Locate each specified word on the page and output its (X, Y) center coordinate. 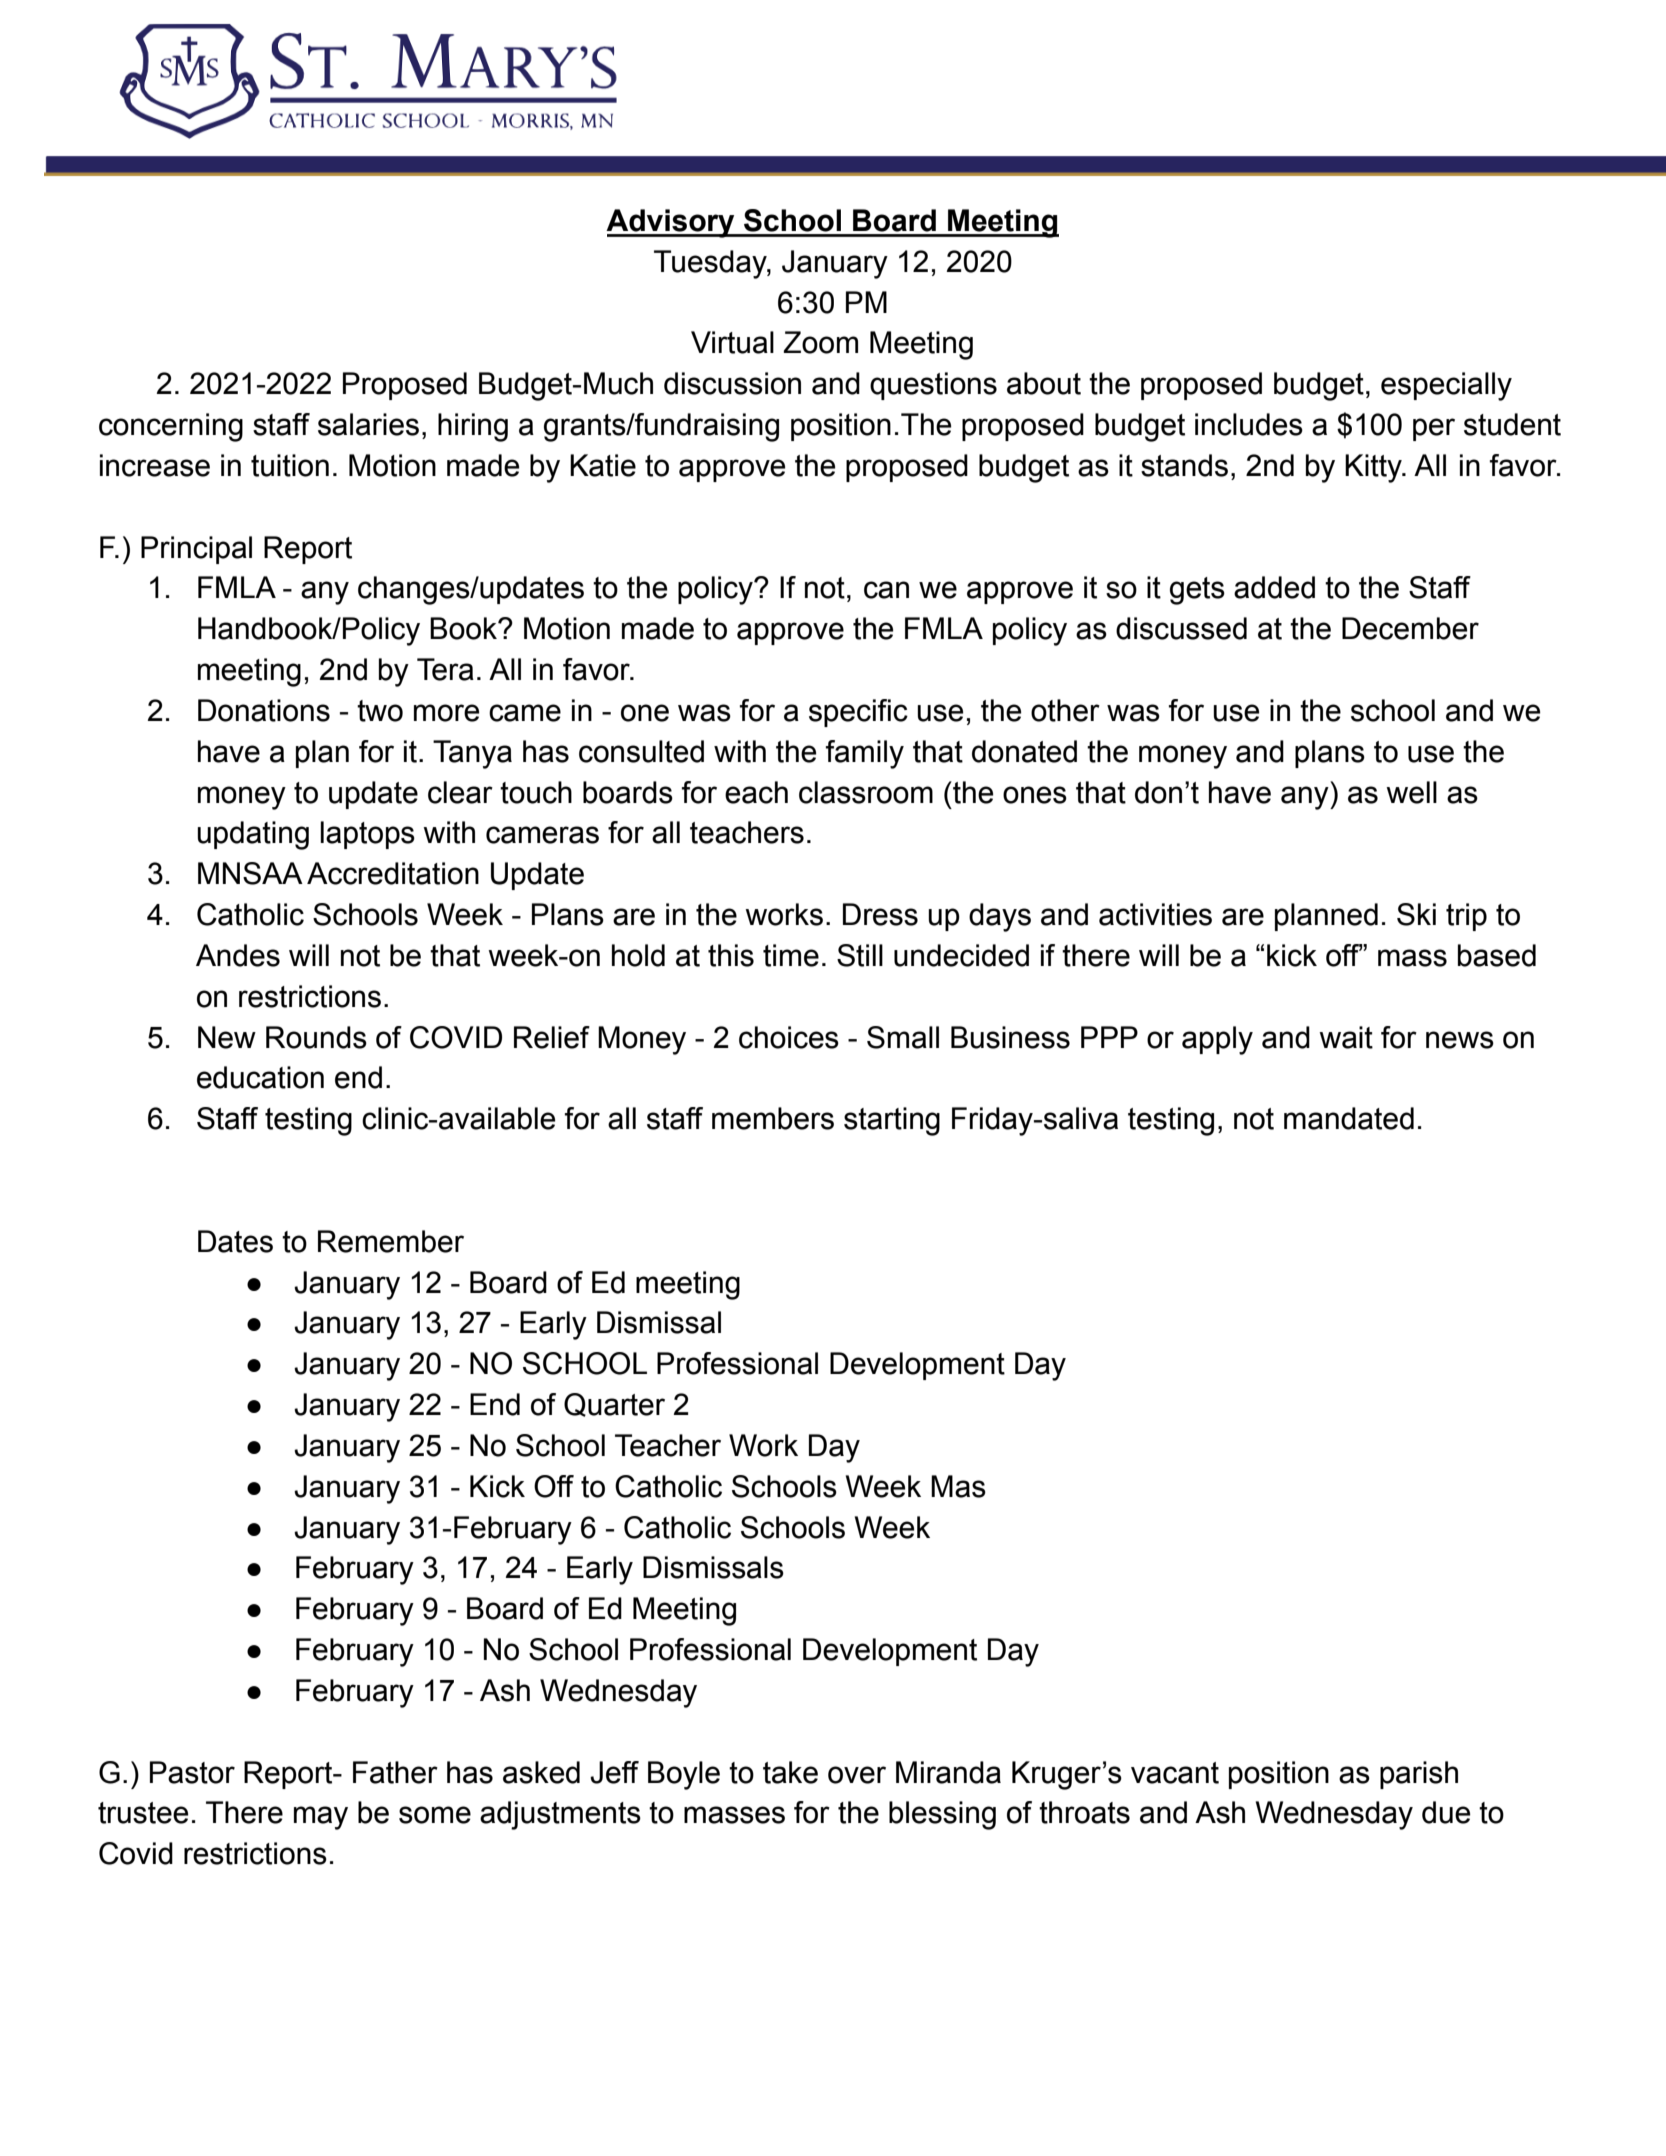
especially (1446, 386)
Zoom (820, 342)
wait (1346, 1037)
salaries (368, 424)
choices (789, 1037)
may (321, 1818)
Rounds (316, 1037)
